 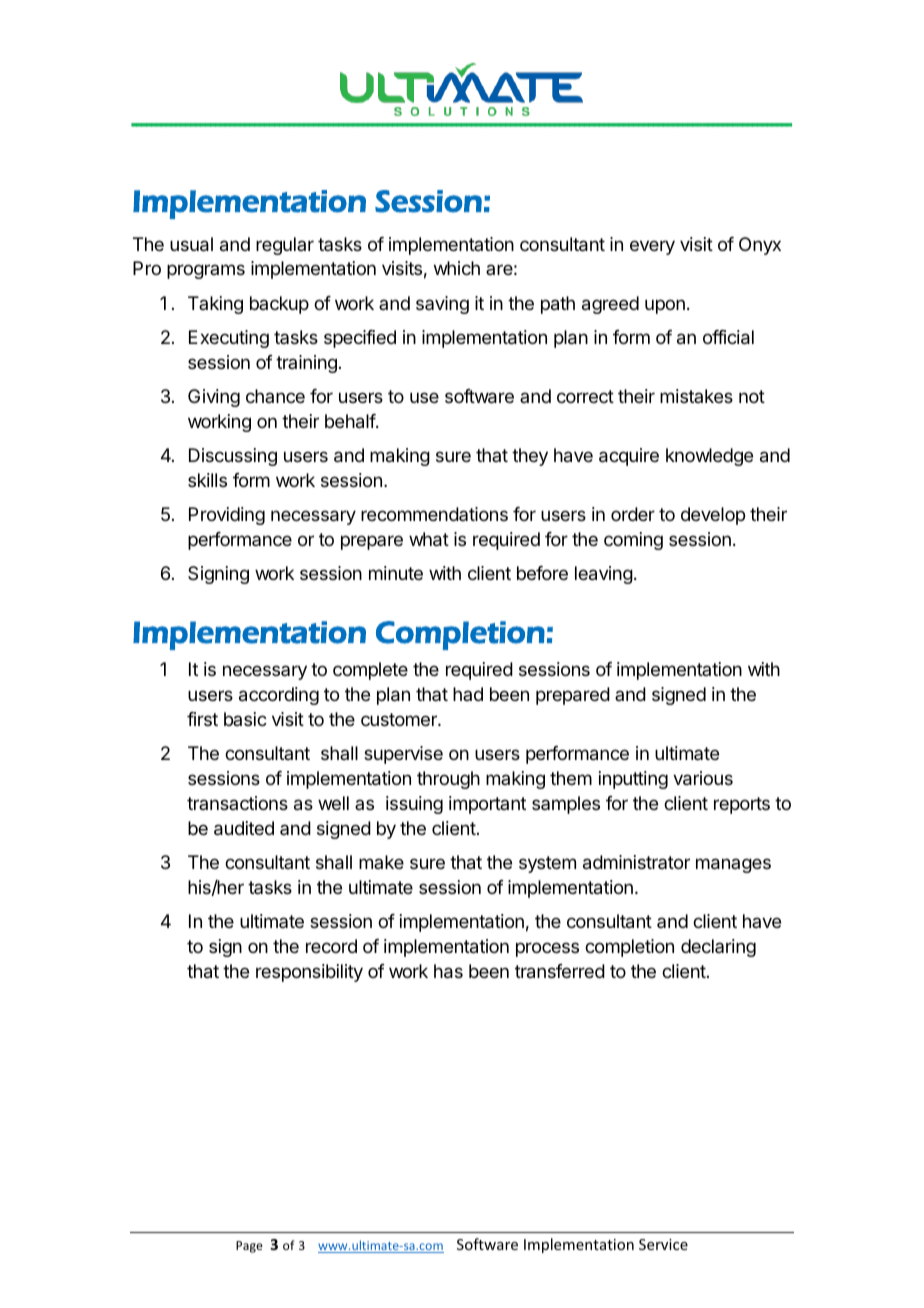 I want to click on upon, so click(x=665, y=306).
